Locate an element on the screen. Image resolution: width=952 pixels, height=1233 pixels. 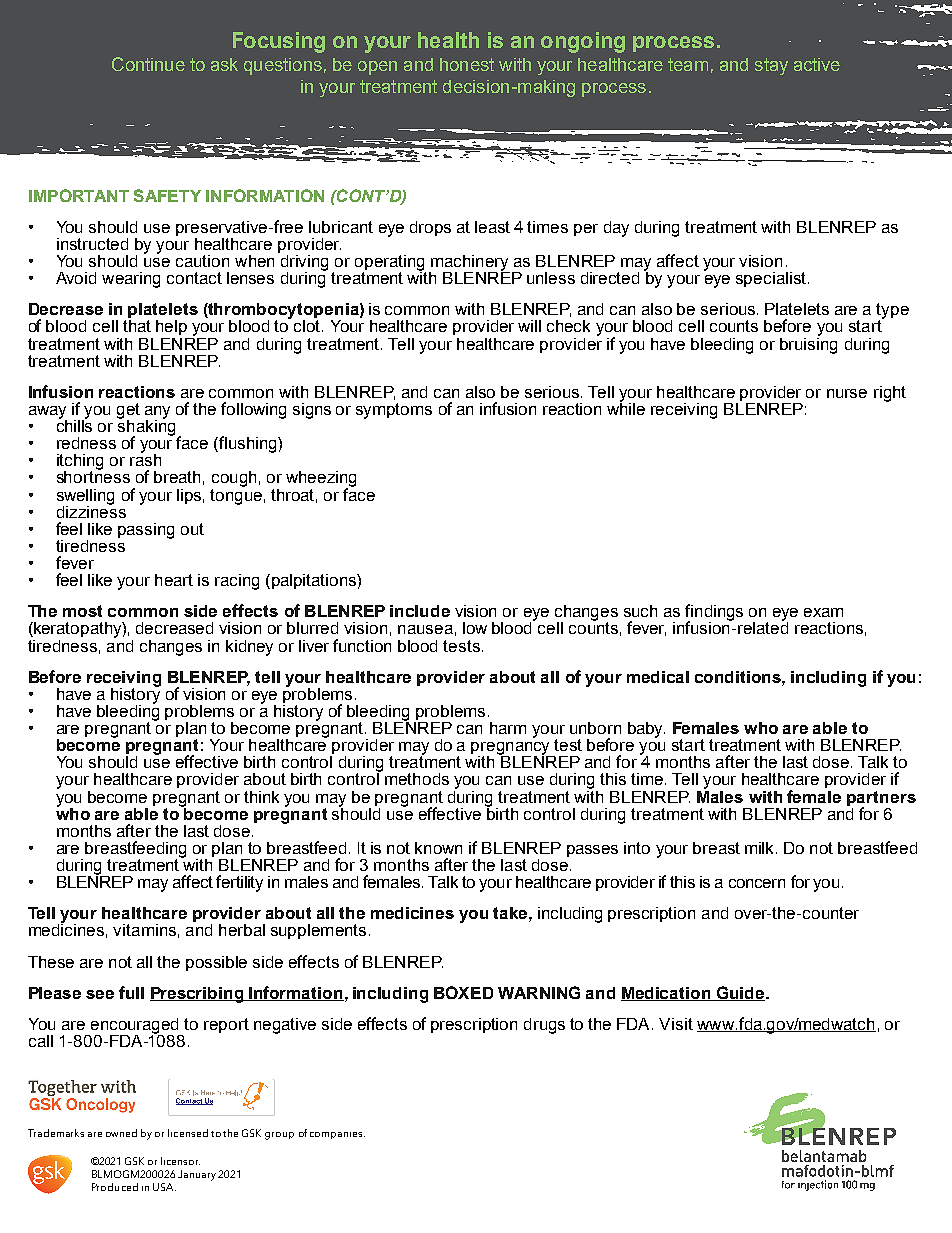
owned is located at coordinates (121, 1133).
